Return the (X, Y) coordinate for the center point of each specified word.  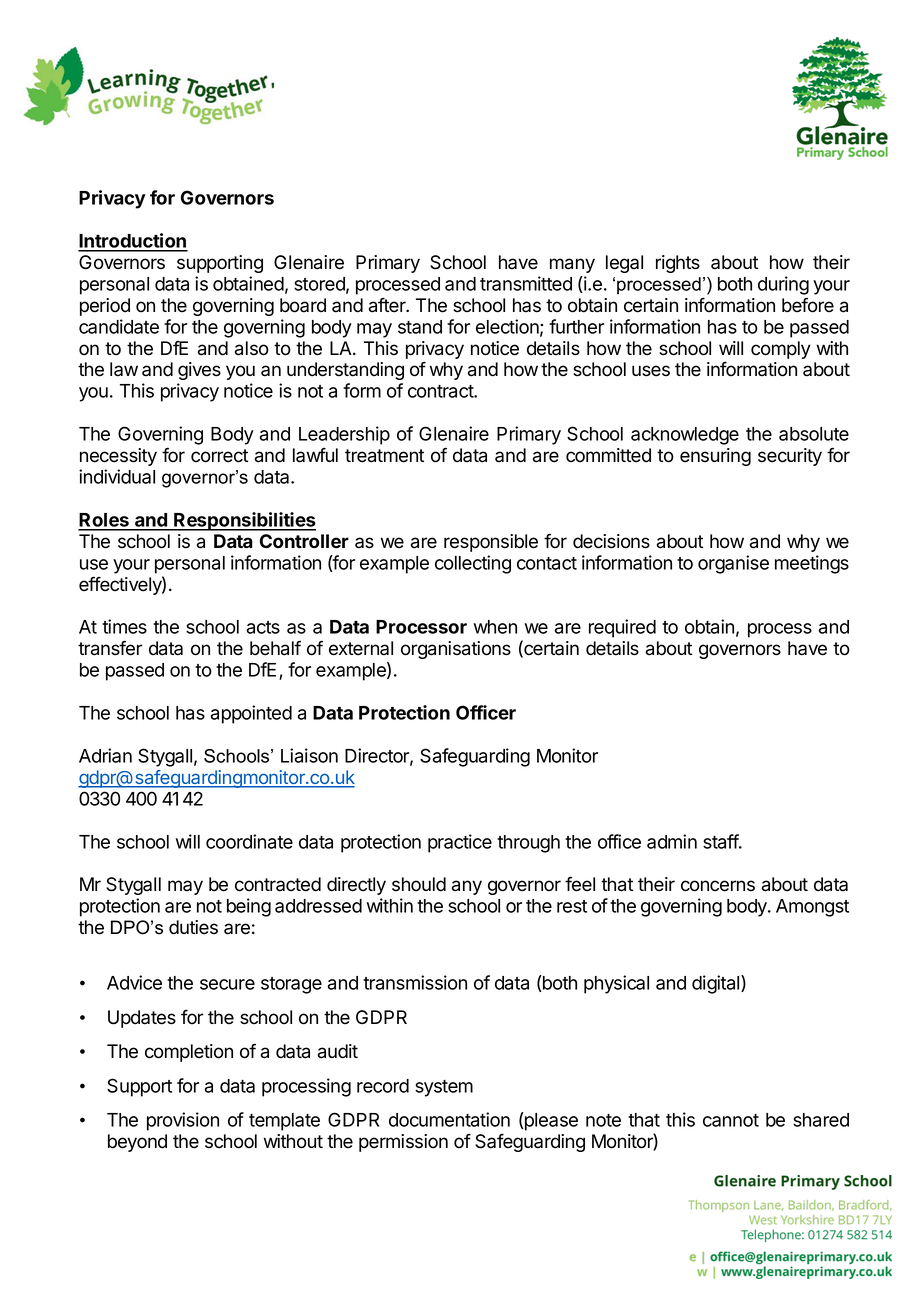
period (105, 307)
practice (460, 843)
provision (183, 1121)
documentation (449, 1119)
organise (733, 564)
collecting (473, 564)
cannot (731, 1120)
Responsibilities (244, 521)
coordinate (249, 841)
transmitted (526, 283)
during (783, 285)
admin (672, 841)
